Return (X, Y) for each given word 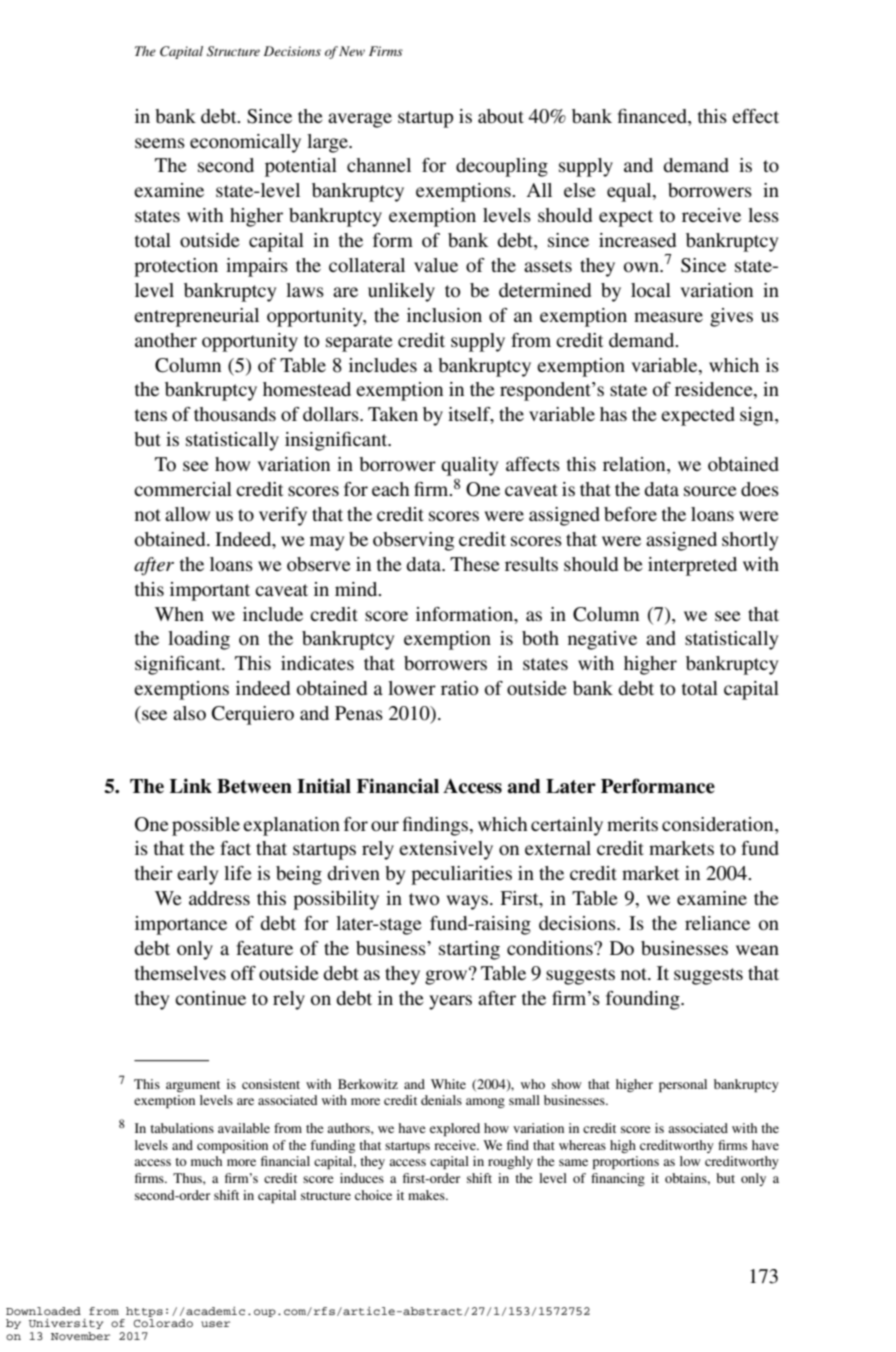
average (360, 120)
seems (160, 143)
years (450, 1002)
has (613, 414)
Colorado (163, 1323)
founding (644, 1000)
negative (602, 640)
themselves (180, 973)
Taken (393, 414)
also (189, 713)
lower (412, 688)
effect (755, 116)
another (166, 340)
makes (427, 1195)
